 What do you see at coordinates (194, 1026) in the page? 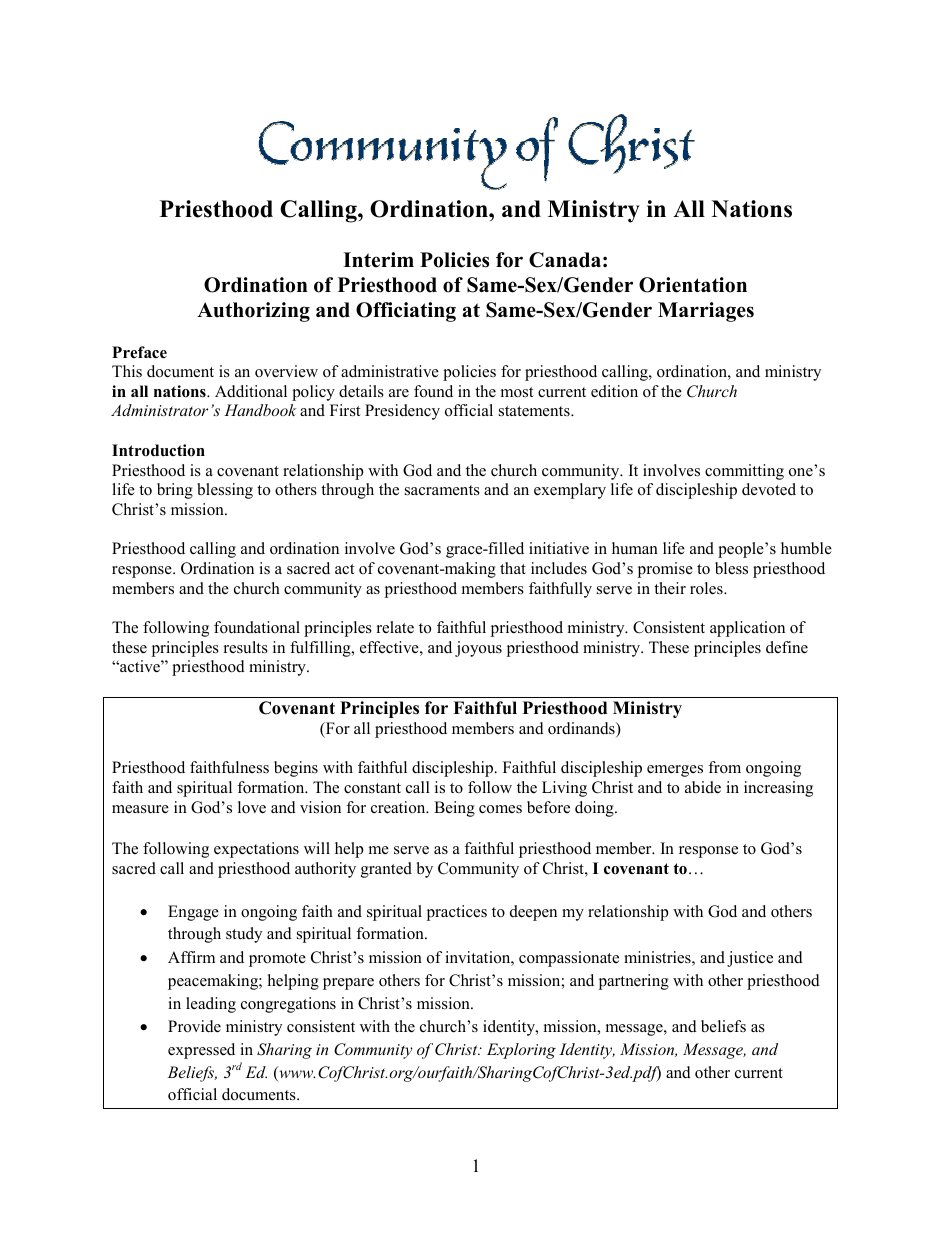
I see `Provide` at bounding box center [194, 1026].
